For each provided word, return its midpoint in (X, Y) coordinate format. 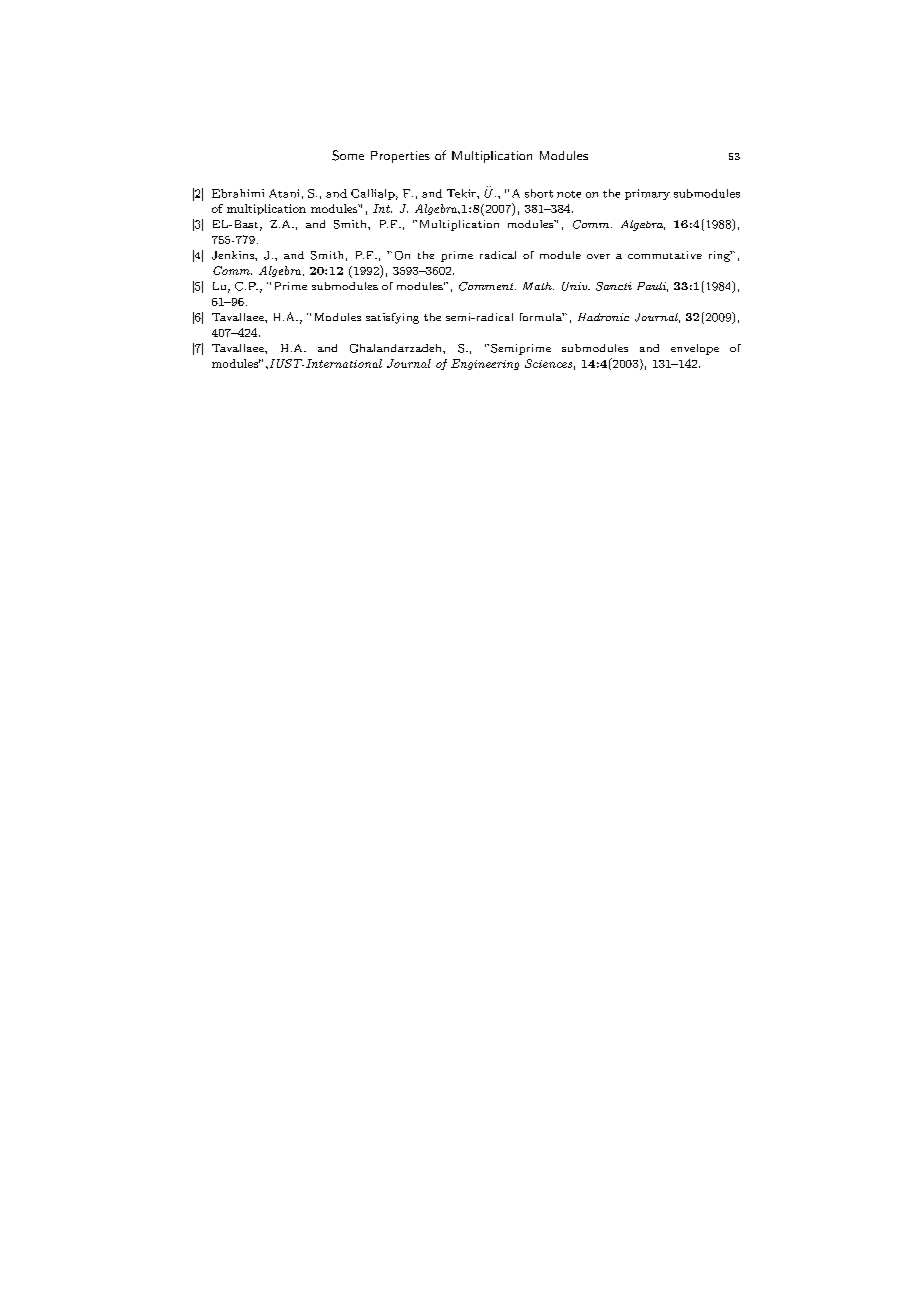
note (569, 194)
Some (348, 155)
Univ (576, 286)
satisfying (392, 318)
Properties (400, 157)
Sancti (614, 286)
